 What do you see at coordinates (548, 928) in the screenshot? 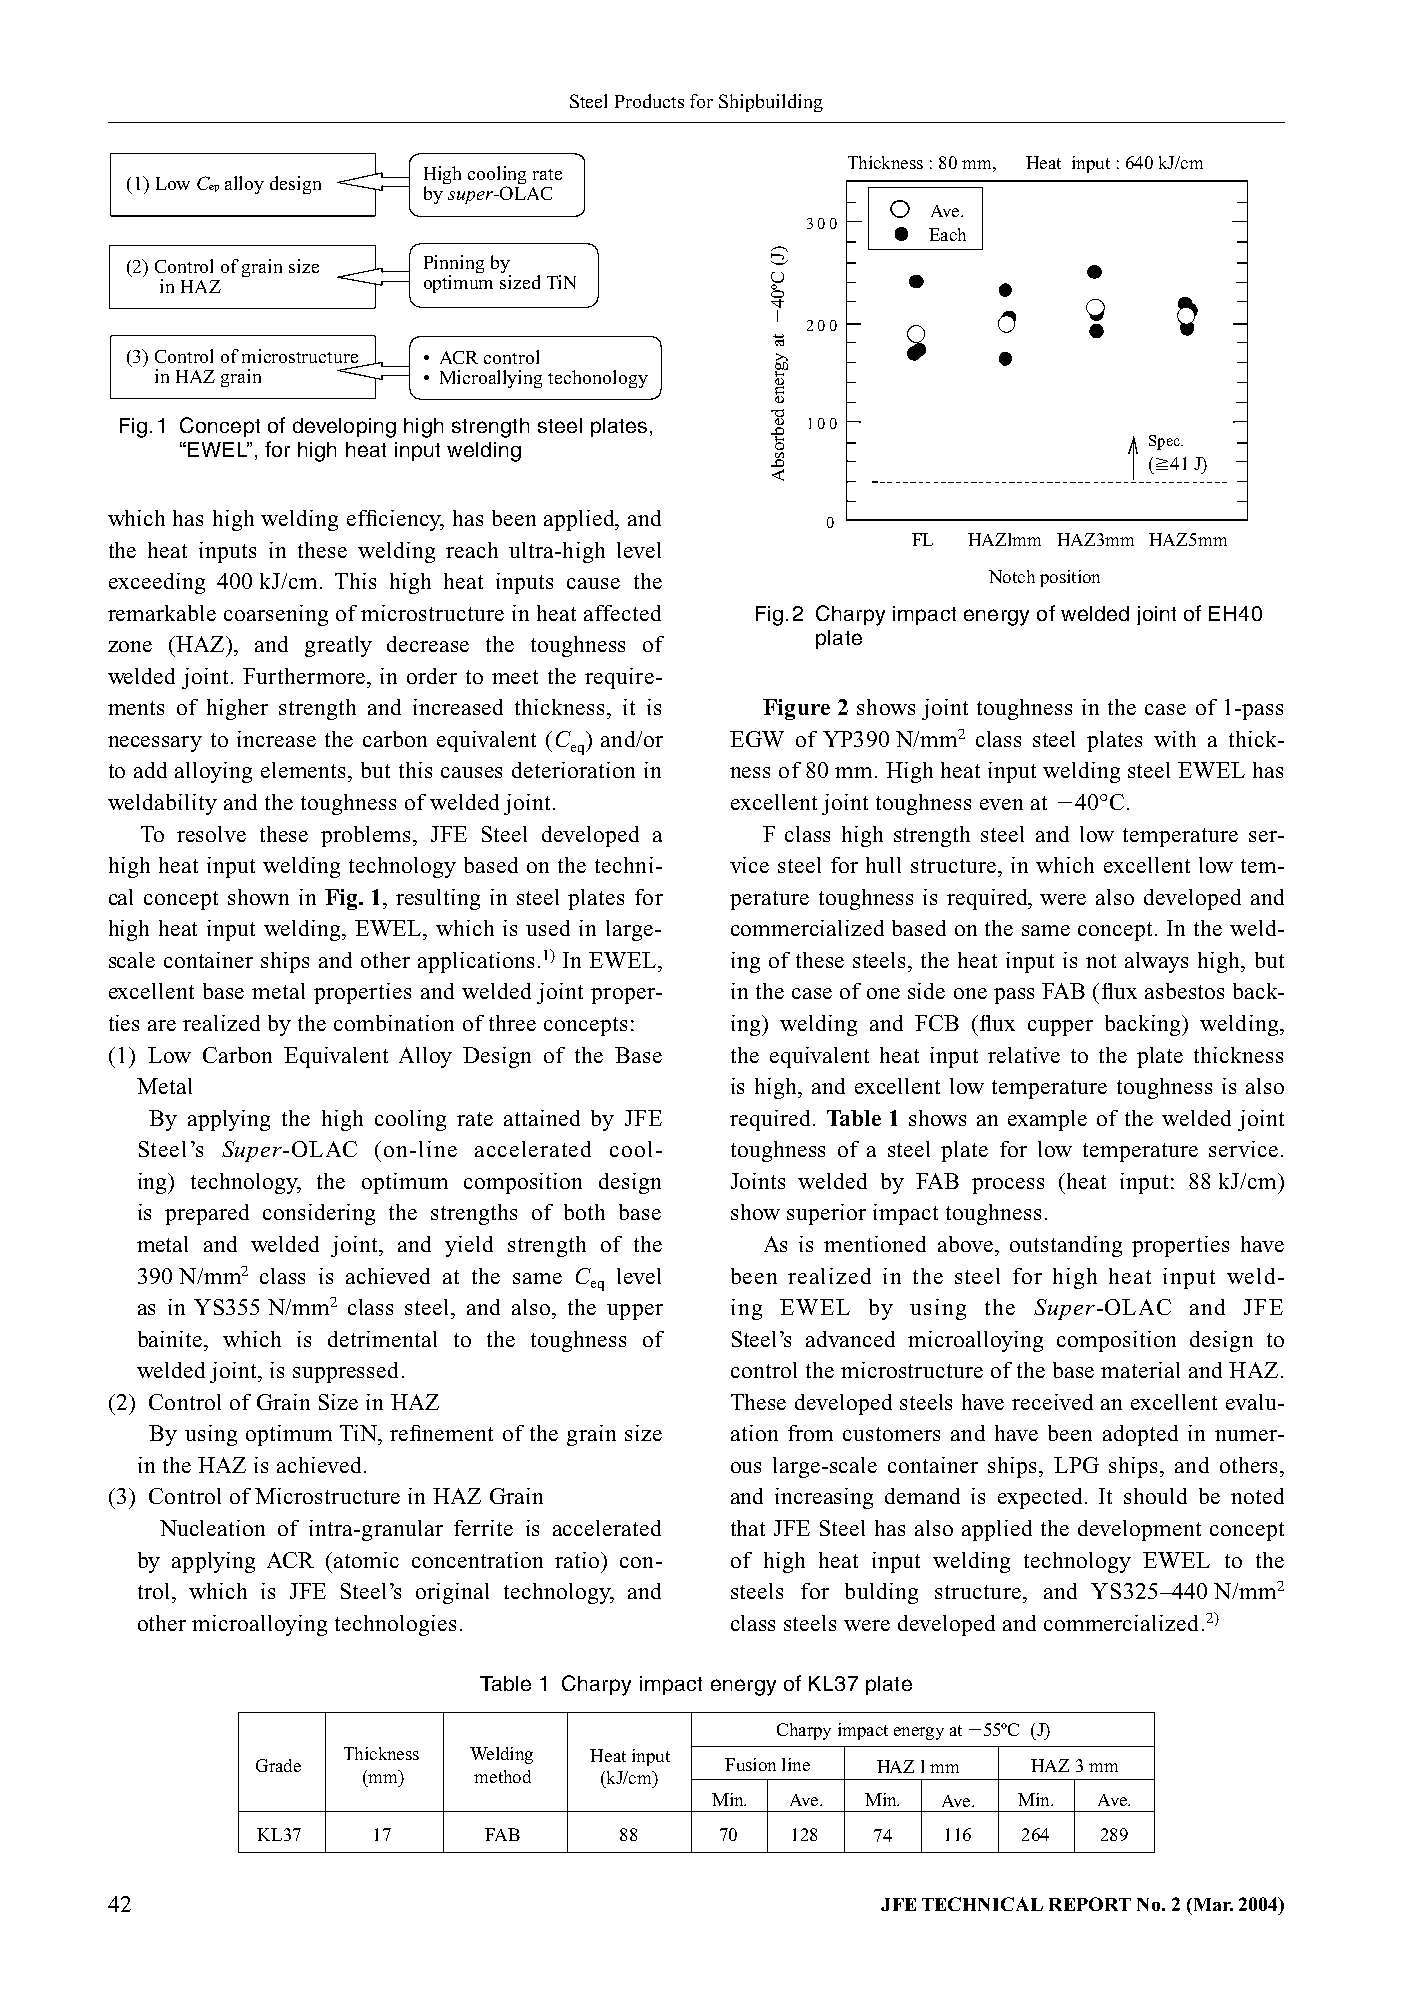
I see `used` at bounding box center [548, 928].
